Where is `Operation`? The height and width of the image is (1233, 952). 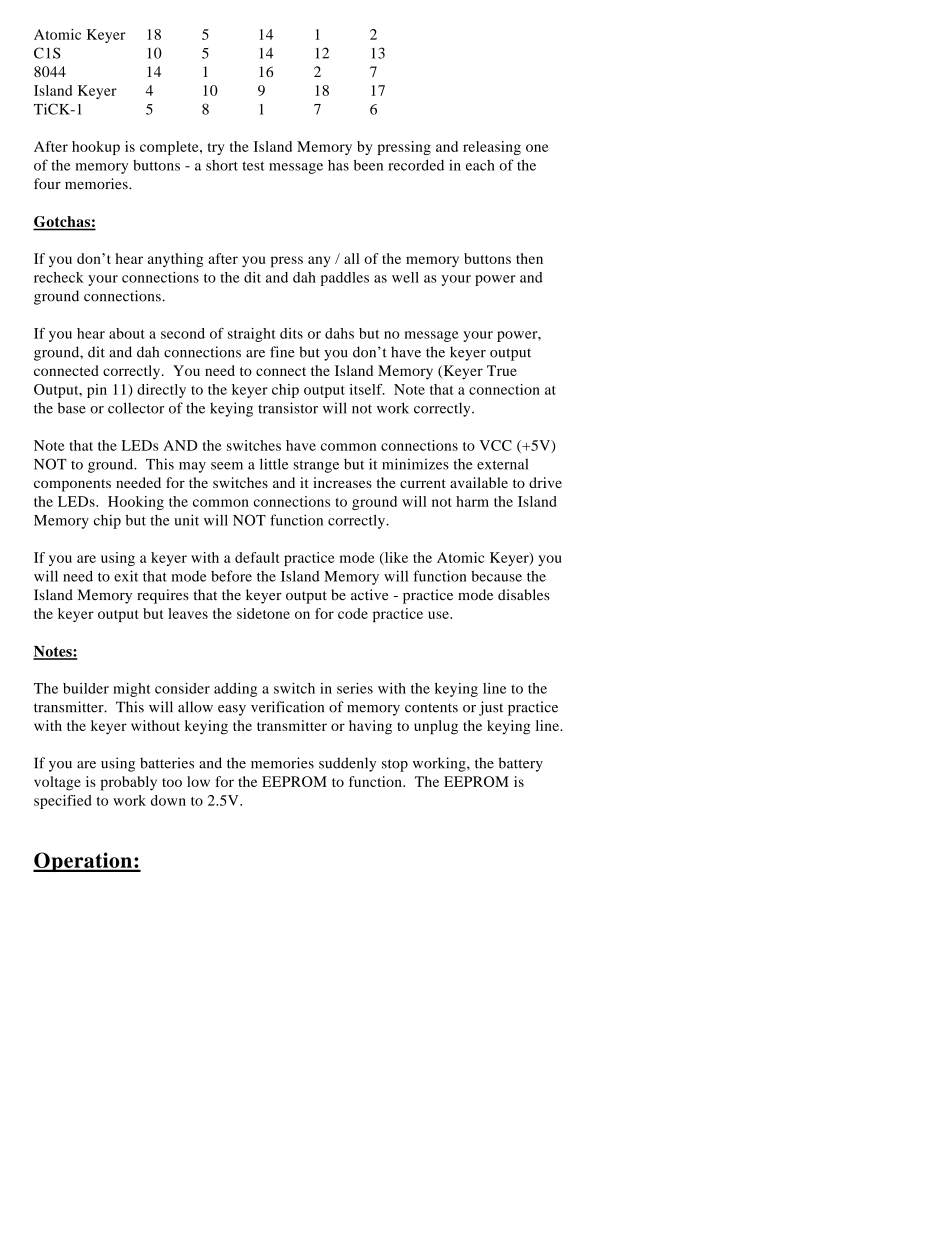 Operation is located at coordinates (83, 862).
